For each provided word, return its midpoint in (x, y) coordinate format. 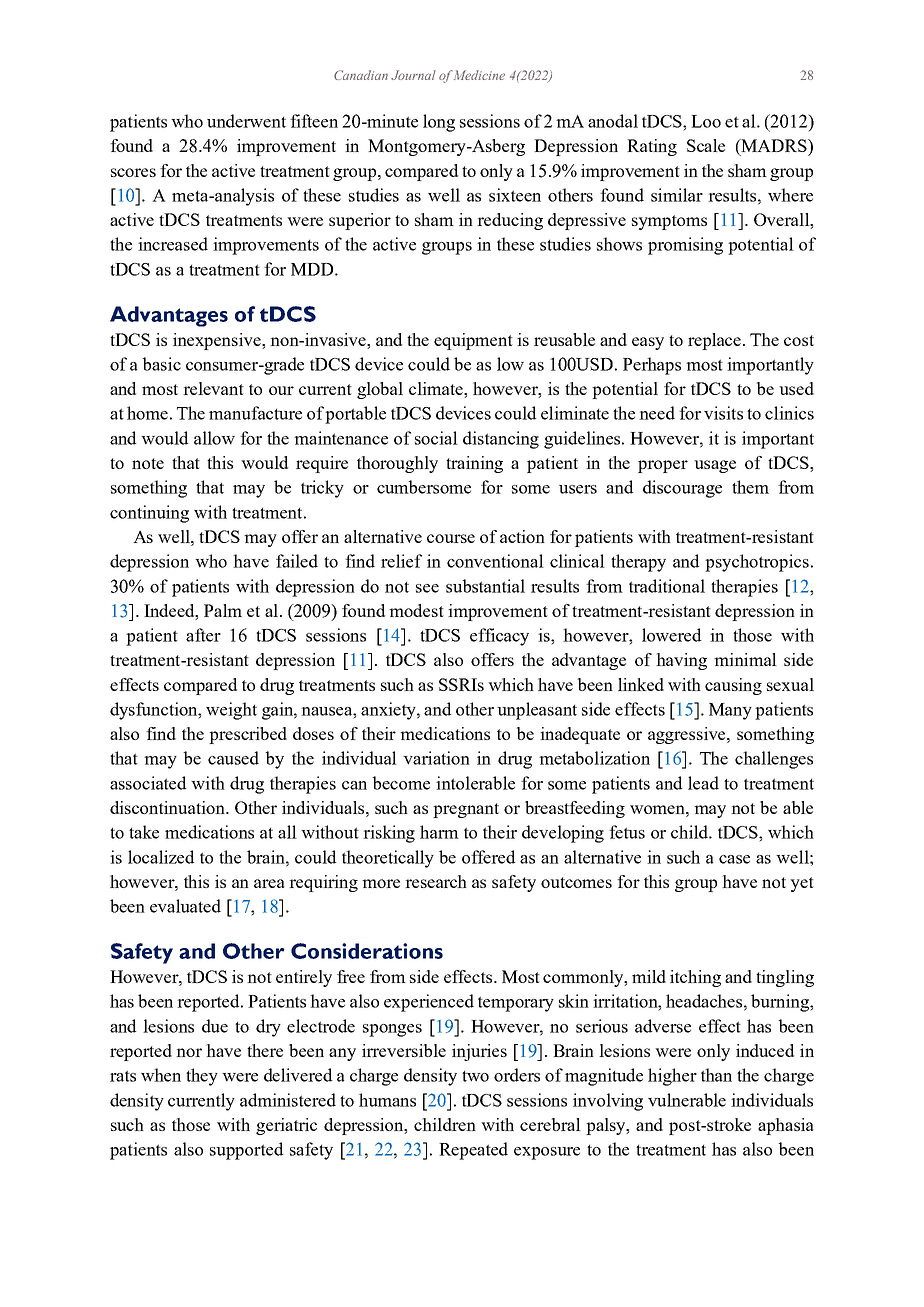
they (202, 1077)
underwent (246, 121)
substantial (485, 586)
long (439, 123)
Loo (706, 121)
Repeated (473, 1151)
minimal (745, 659)
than (716, 1075)
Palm (223, 610)
